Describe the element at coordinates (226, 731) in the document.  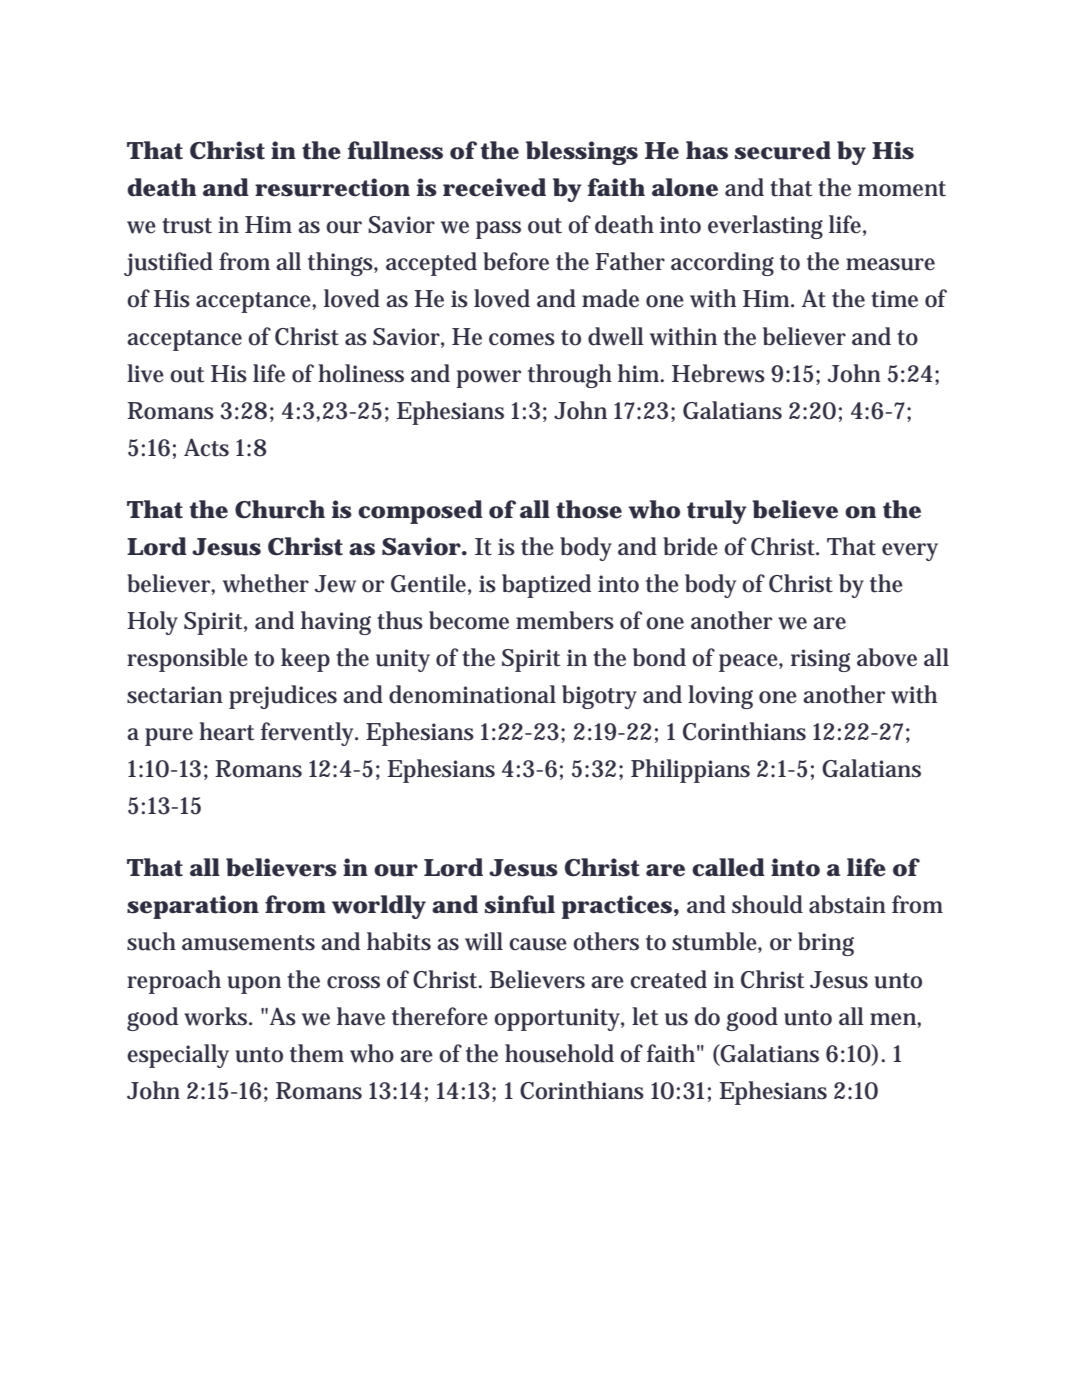
I see `heart` at that location.
